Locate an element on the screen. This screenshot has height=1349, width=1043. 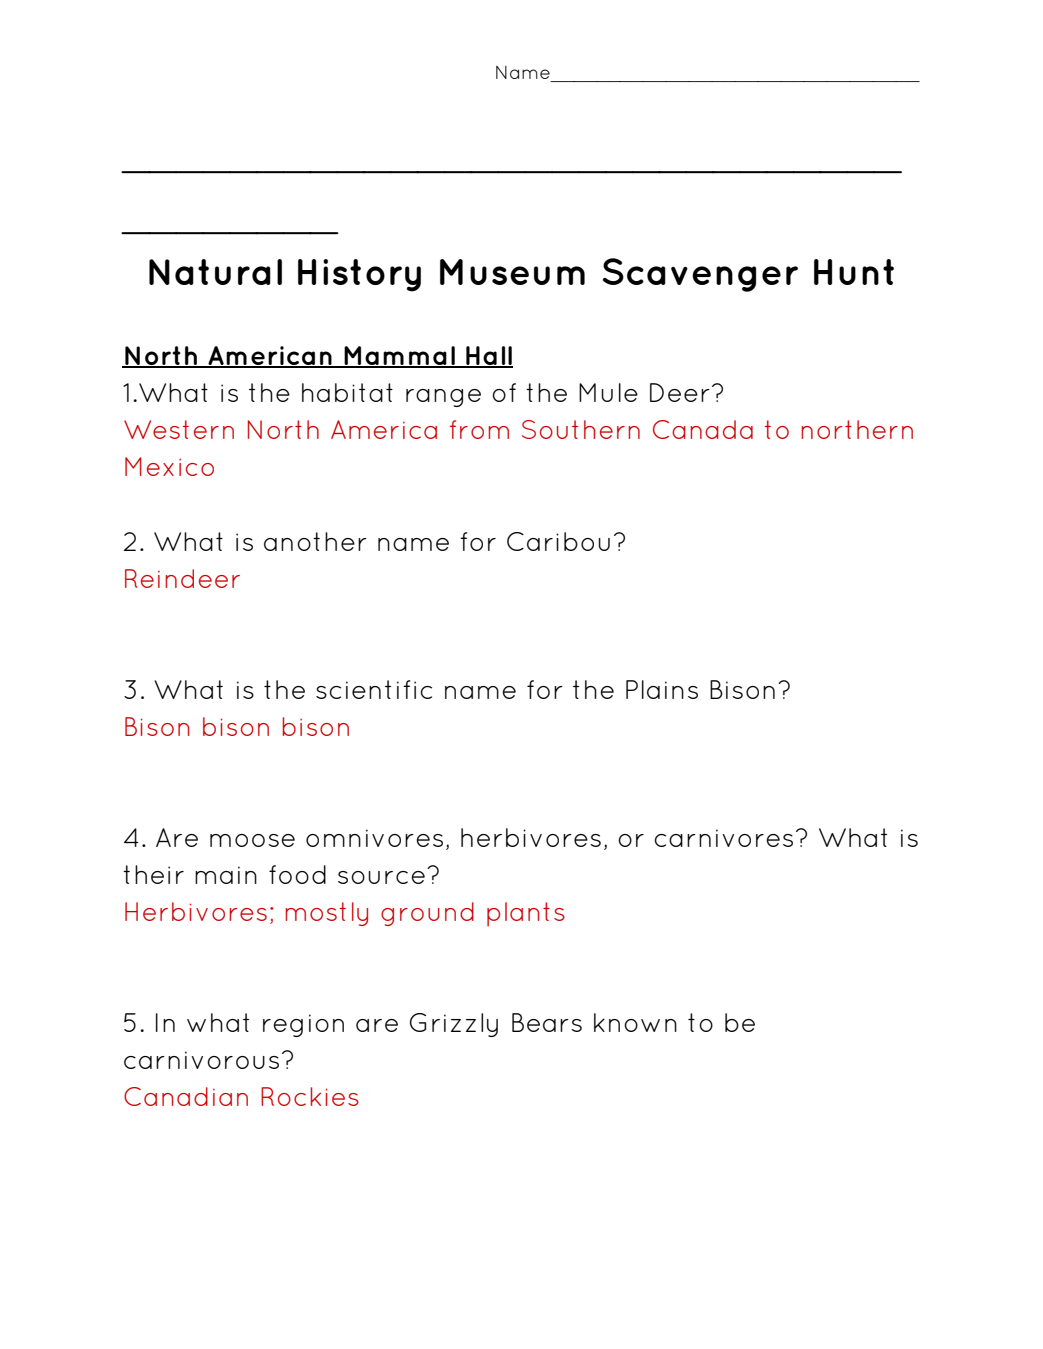
Natural is located at coordinates (215, 272).
